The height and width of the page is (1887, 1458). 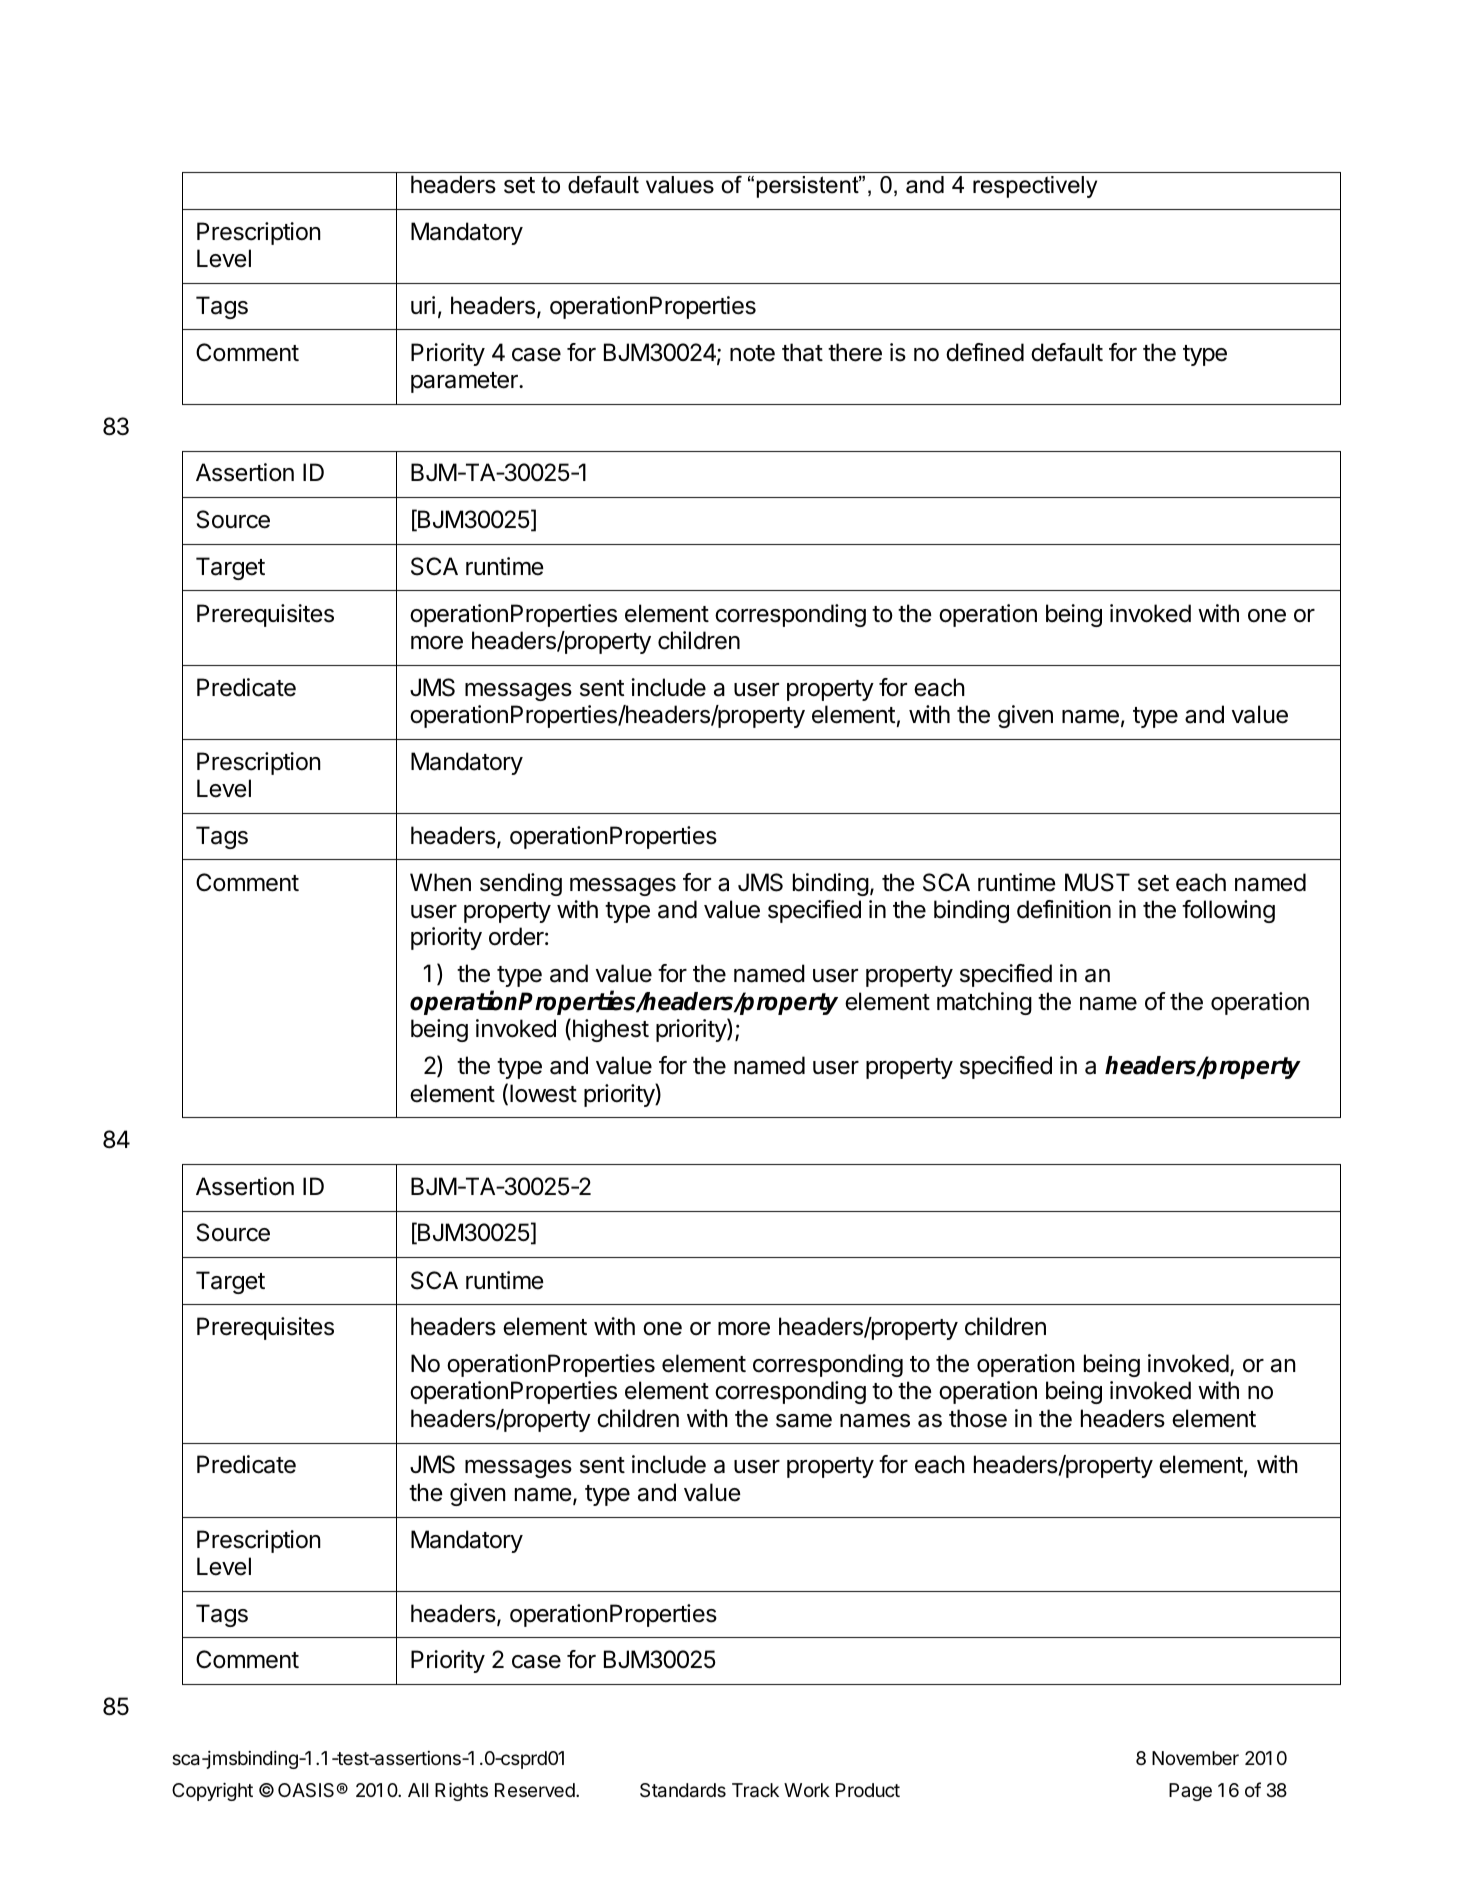 I want to click on same, so click(x=804, y=1421).
